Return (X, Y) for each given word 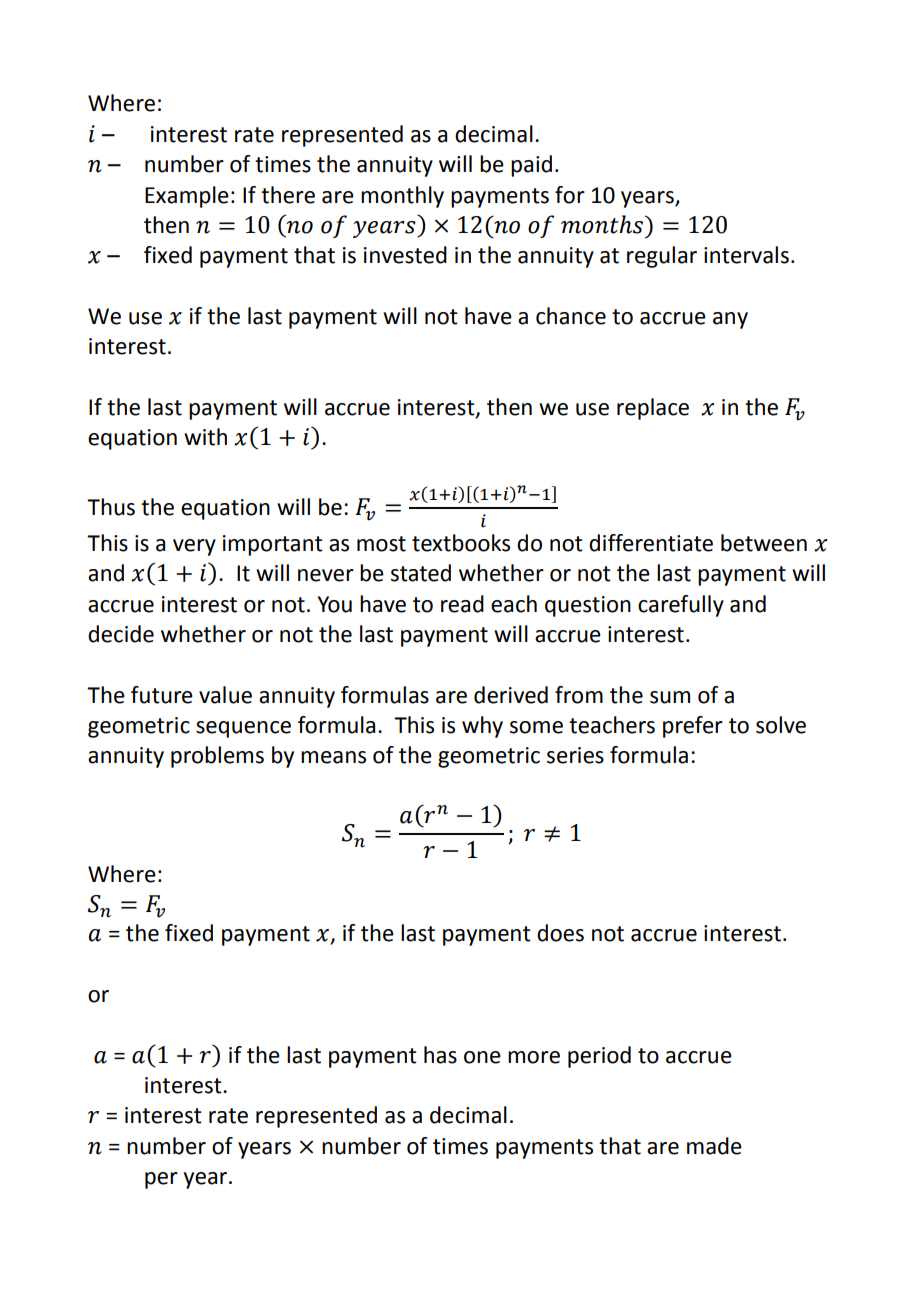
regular (662, 257)
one (482, 1057)
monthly (402, 197)
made (714, 1146)
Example (187, 197)
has (440, 1055)
